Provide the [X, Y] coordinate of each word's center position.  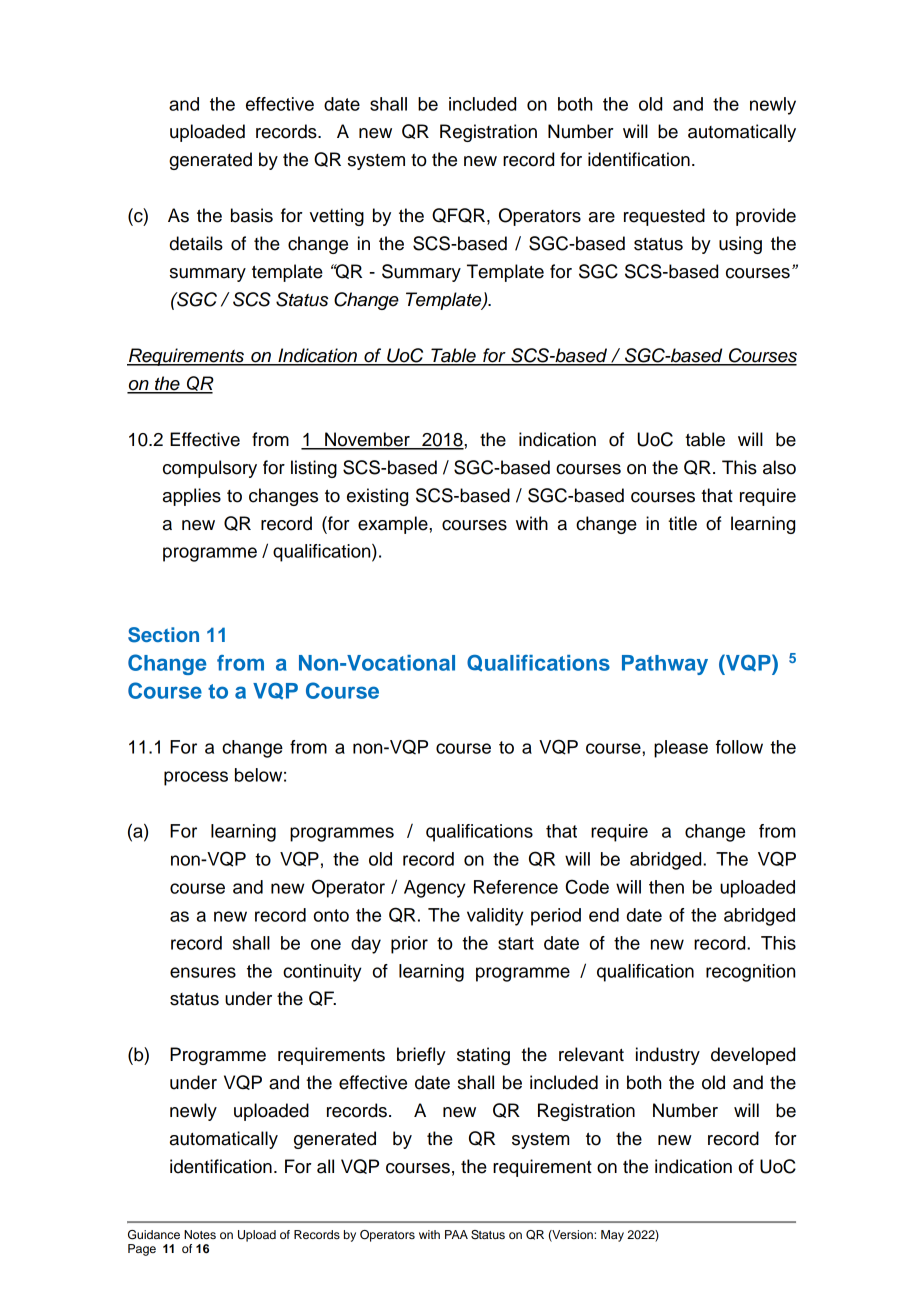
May [612, 1236]
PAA [456, 1234]
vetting [337, 217]
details [196, 243]
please [681, 749]
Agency [434, 889]
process [196, 778]
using [740, 245]
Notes [200, 1234]
